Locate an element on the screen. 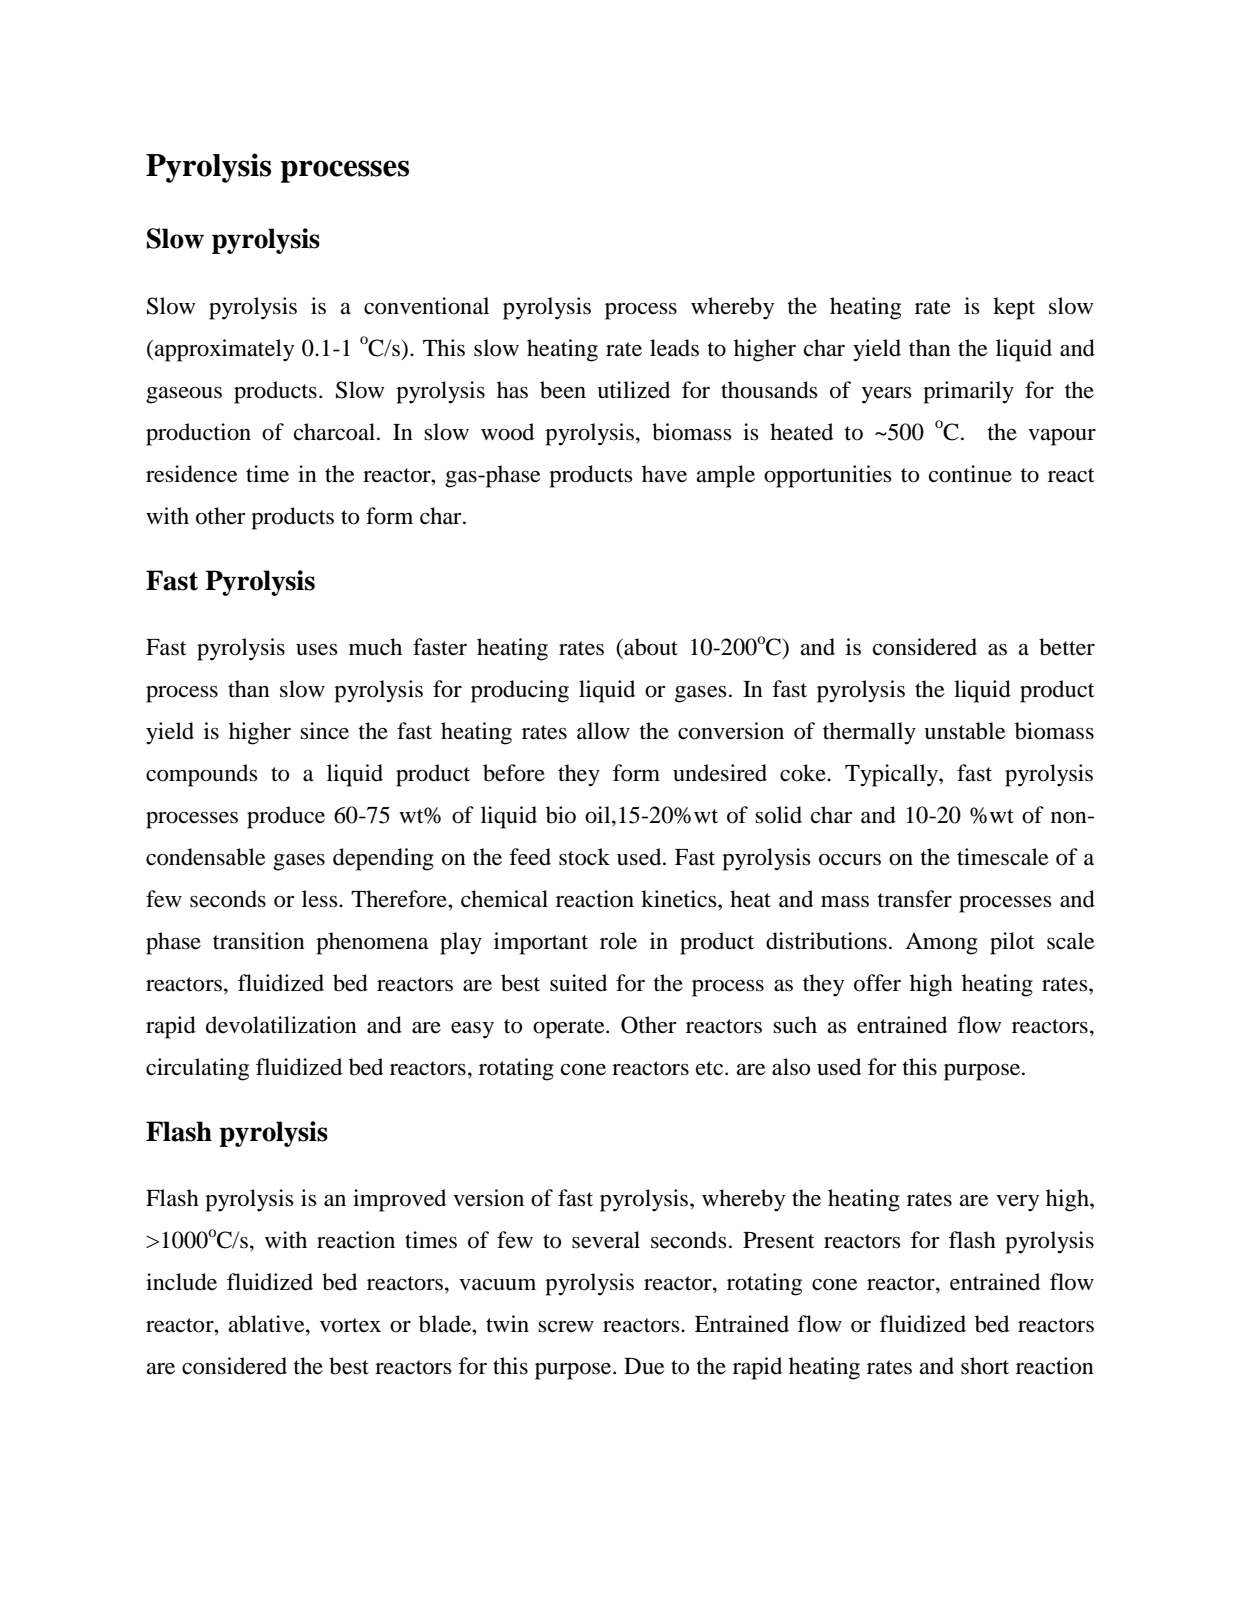 The height and width of the screenshot is (1606, 1241). kept is located at coordinates (1014, 308).
